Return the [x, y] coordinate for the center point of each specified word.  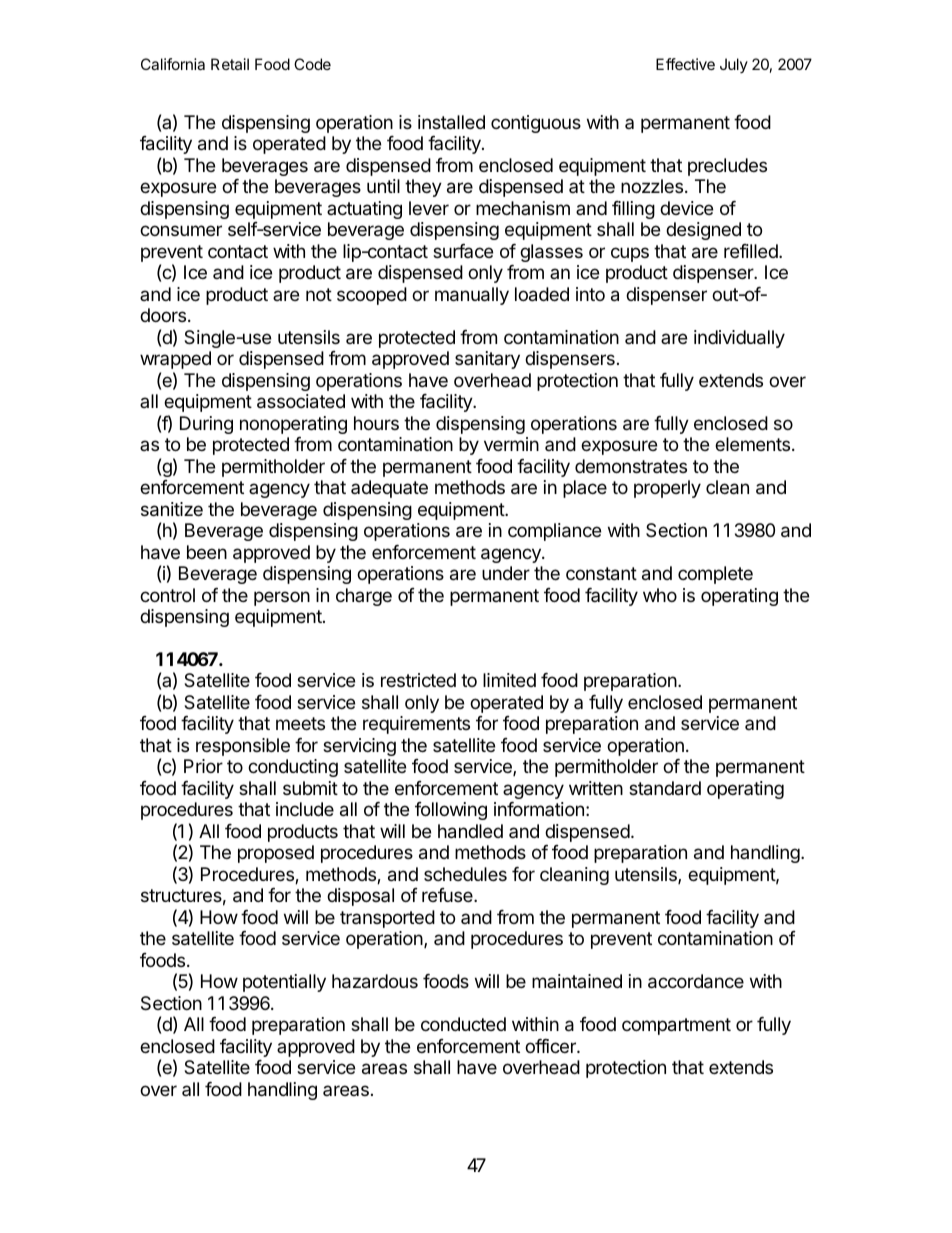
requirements [416, 725]
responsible [243, 747]
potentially [284, 983]
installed [451, 122]
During [206, 425]
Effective [685, 64]
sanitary [487, 360]
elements [752, 444]
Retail [230, 64]
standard [665, 788]
